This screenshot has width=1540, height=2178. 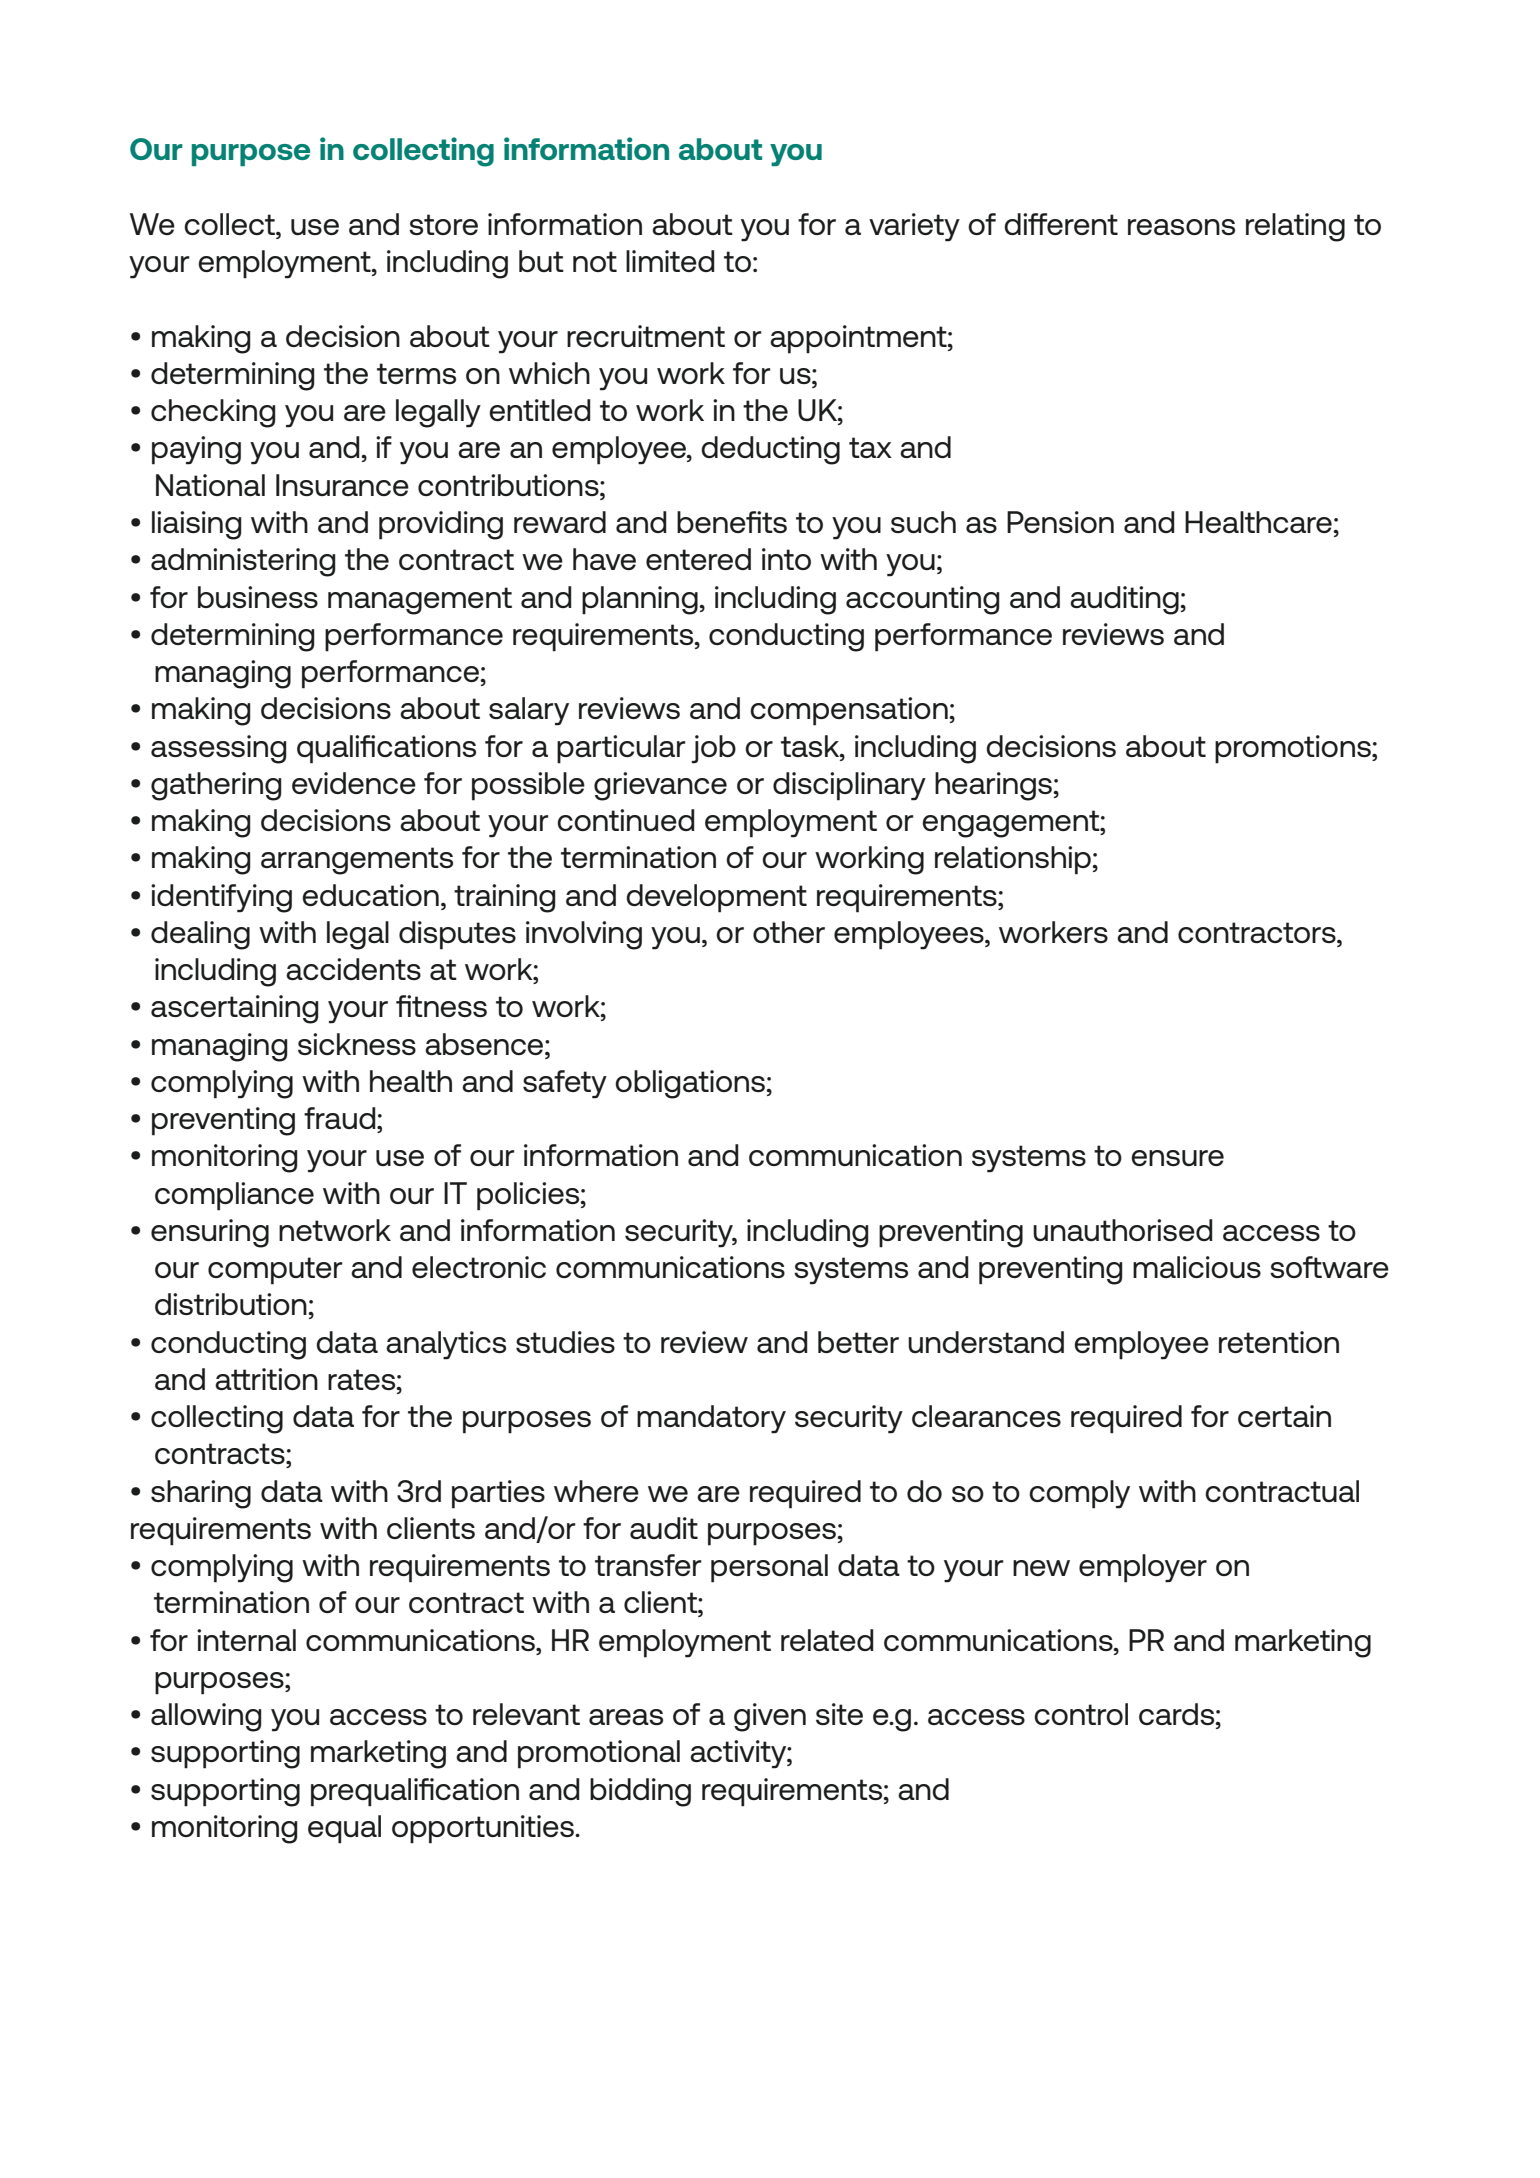 I want to click on computer, so click(x=275, y=1271).
